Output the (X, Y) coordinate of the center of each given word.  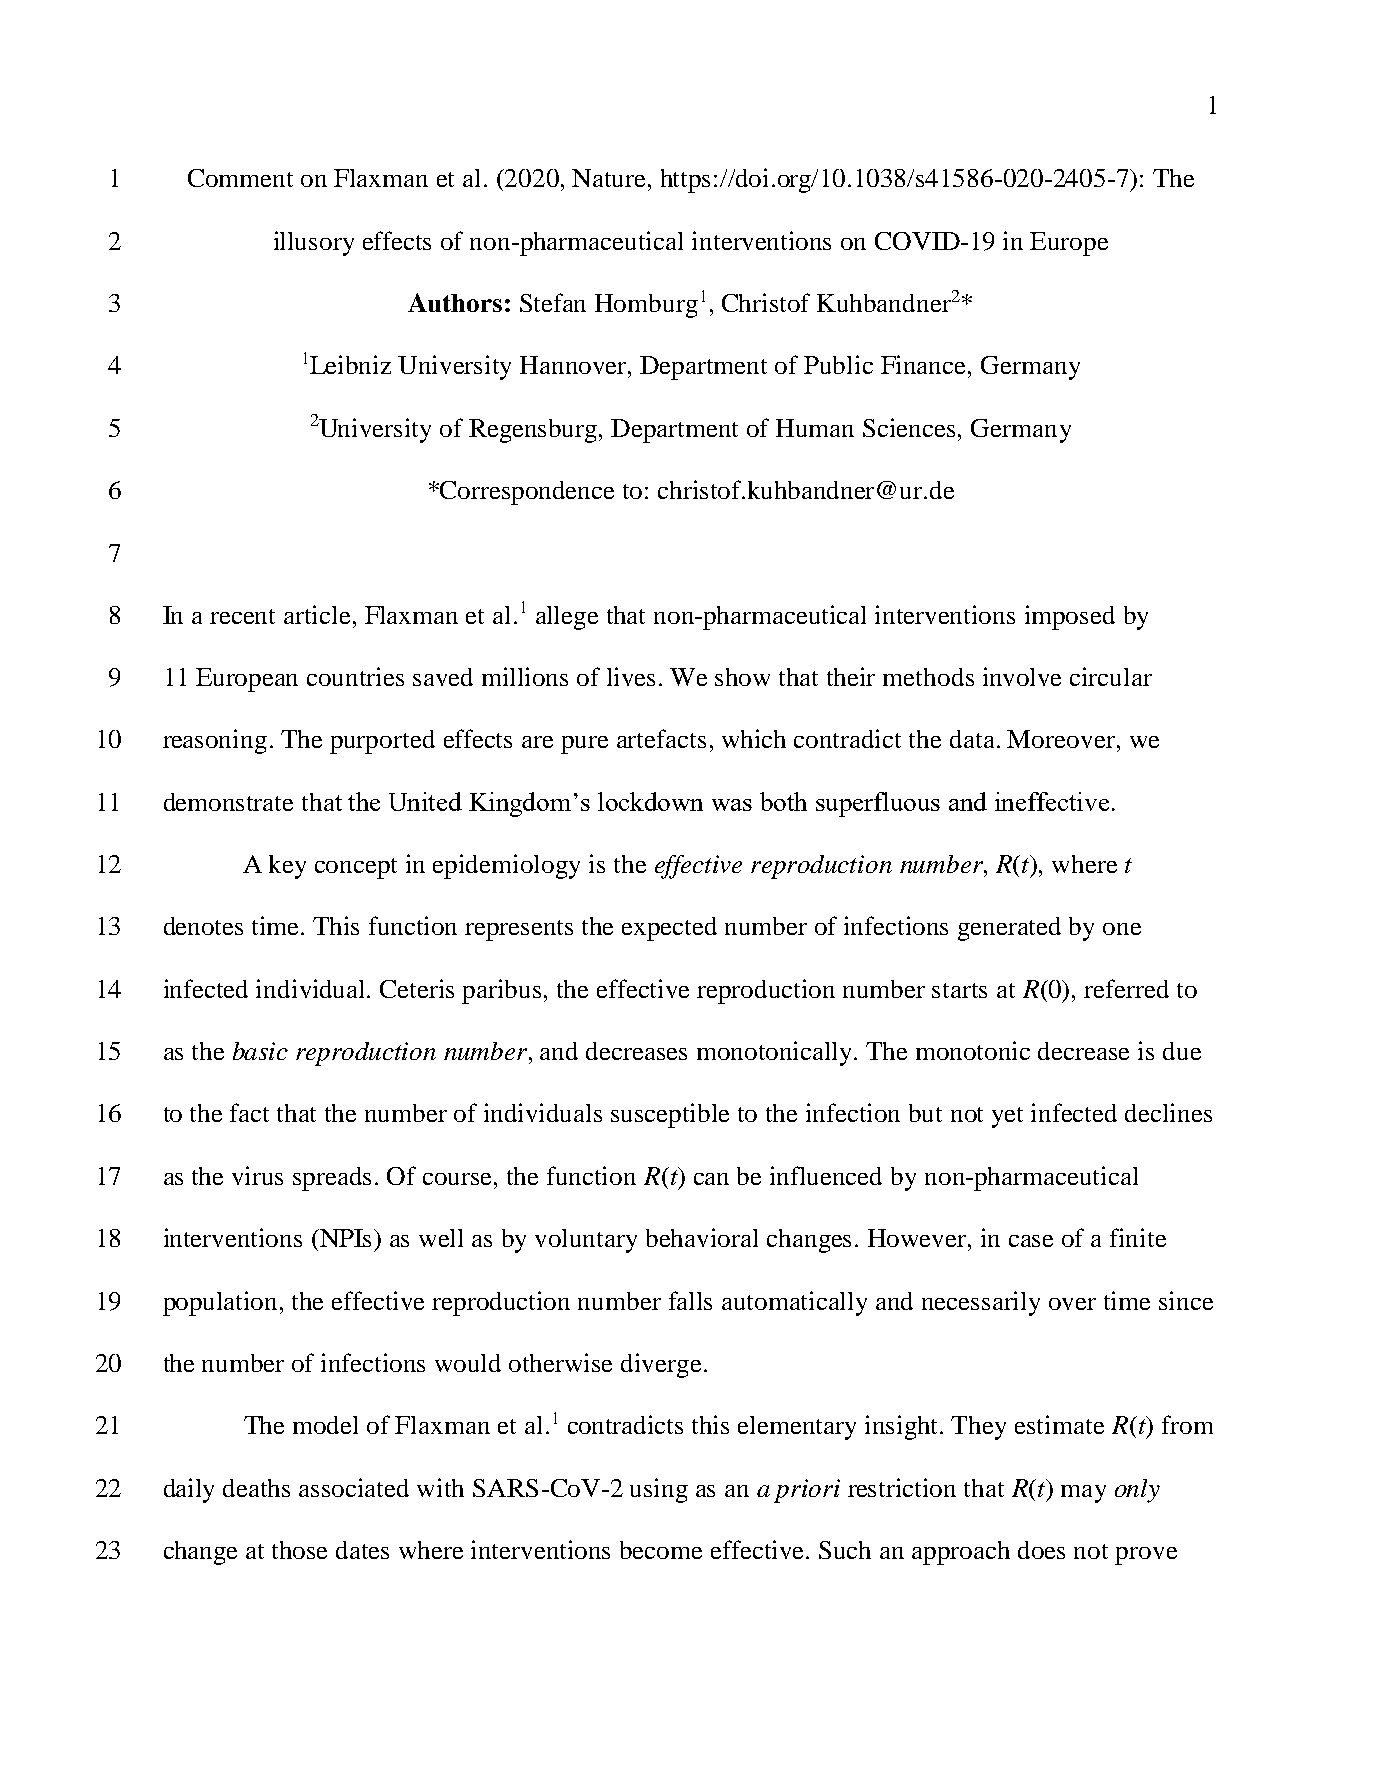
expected (669, 929)
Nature (608, 178)
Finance (925, 364)
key (287, 867)
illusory (314, 243)
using (659, 1490)
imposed (1070, 617)
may (1083, 1494)
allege (567, 618)
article (317, 614)
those (299, 1550)
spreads (332, 1179)
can (711, 1179)
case (1031, 1241)
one (1122, 929)
